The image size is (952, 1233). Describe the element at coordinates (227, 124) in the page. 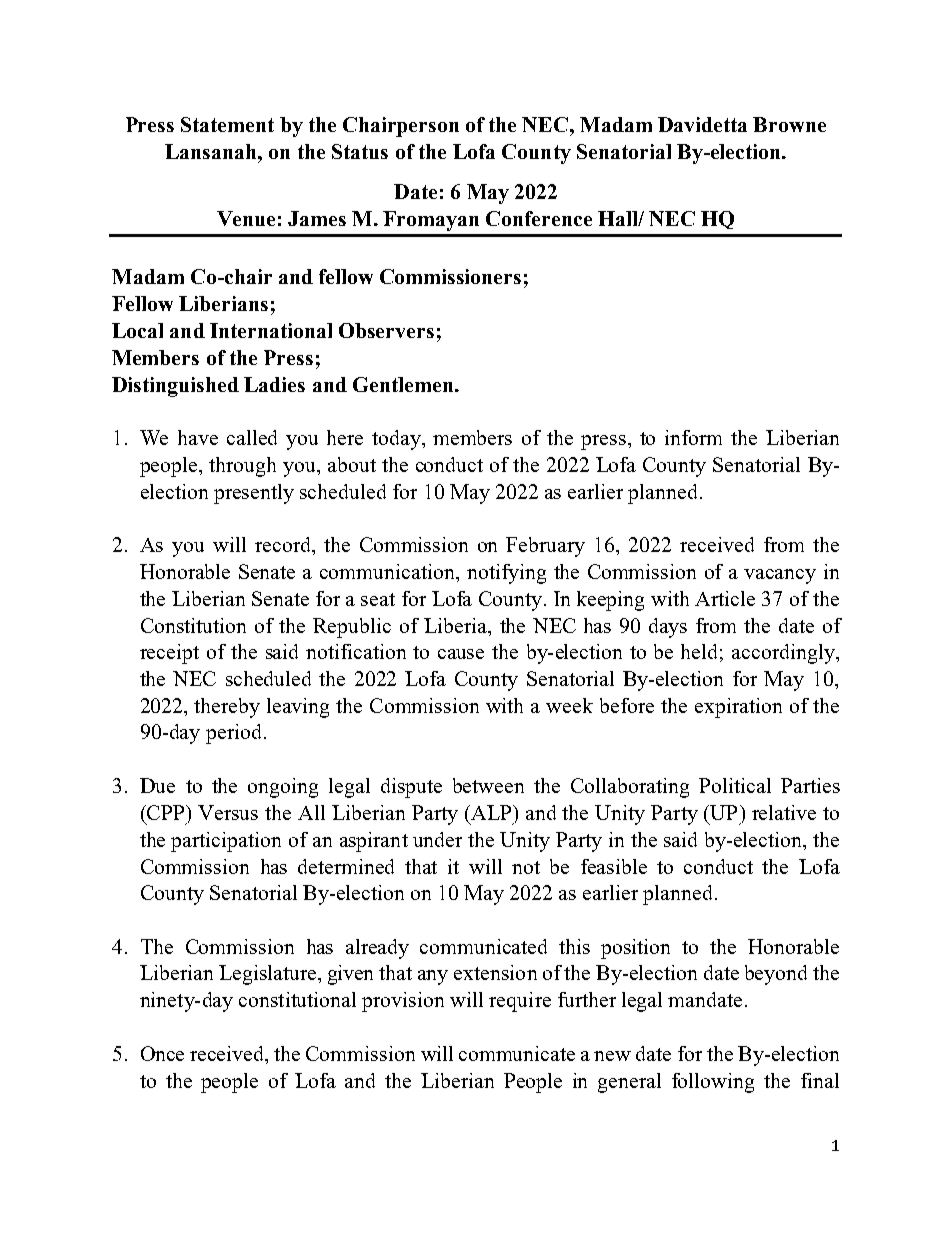

I see `Statement` at that location.
